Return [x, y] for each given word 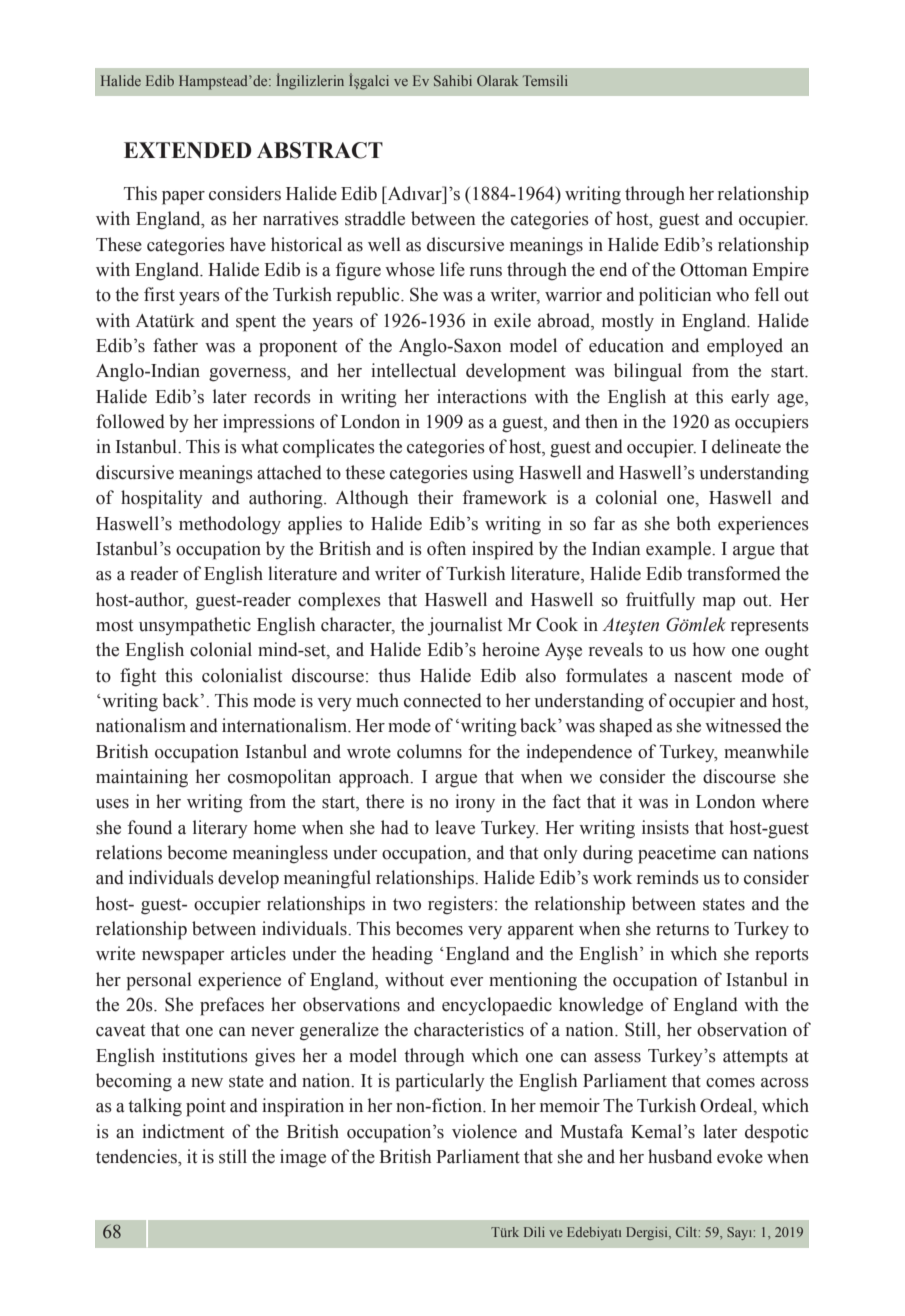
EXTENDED [188, 150]
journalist [465, 626]
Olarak [497, 80]
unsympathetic [195, 626]
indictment [183, 1131]
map [719, 604]
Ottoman [714, 269]
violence [484, 1131]
